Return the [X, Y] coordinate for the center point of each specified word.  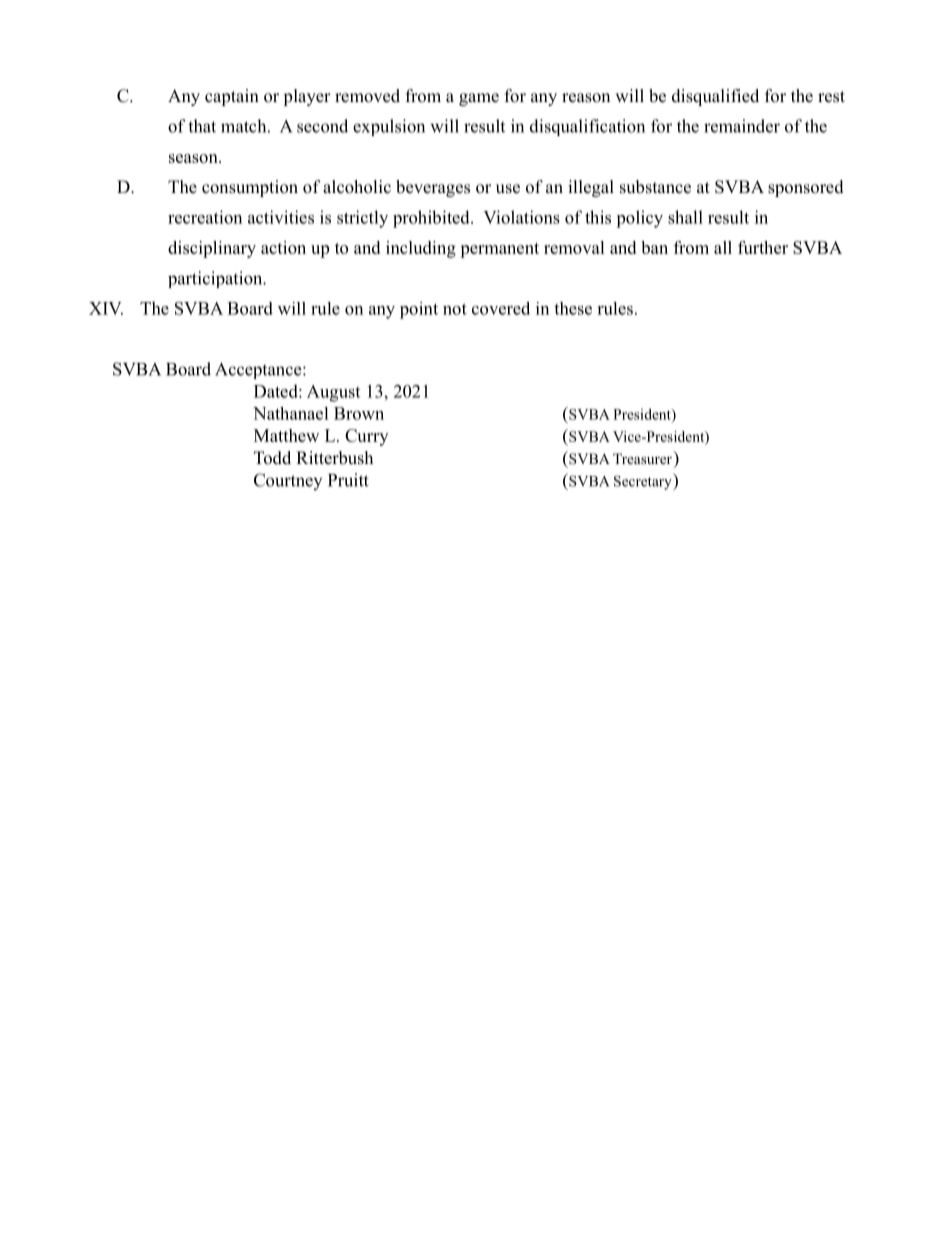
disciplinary [212, 249]
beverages [433, 188]
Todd [272, 458]
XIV [106, 308]
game [479, 99]
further [763, 247]
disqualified [715, 97]
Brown [359, 413]
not [455, 309]
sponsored [806, 188]
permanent [499, 250]
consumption [250, 188]
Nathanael [291, 413]
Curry [366, 437]
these [573, 308]
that [202, 126]
